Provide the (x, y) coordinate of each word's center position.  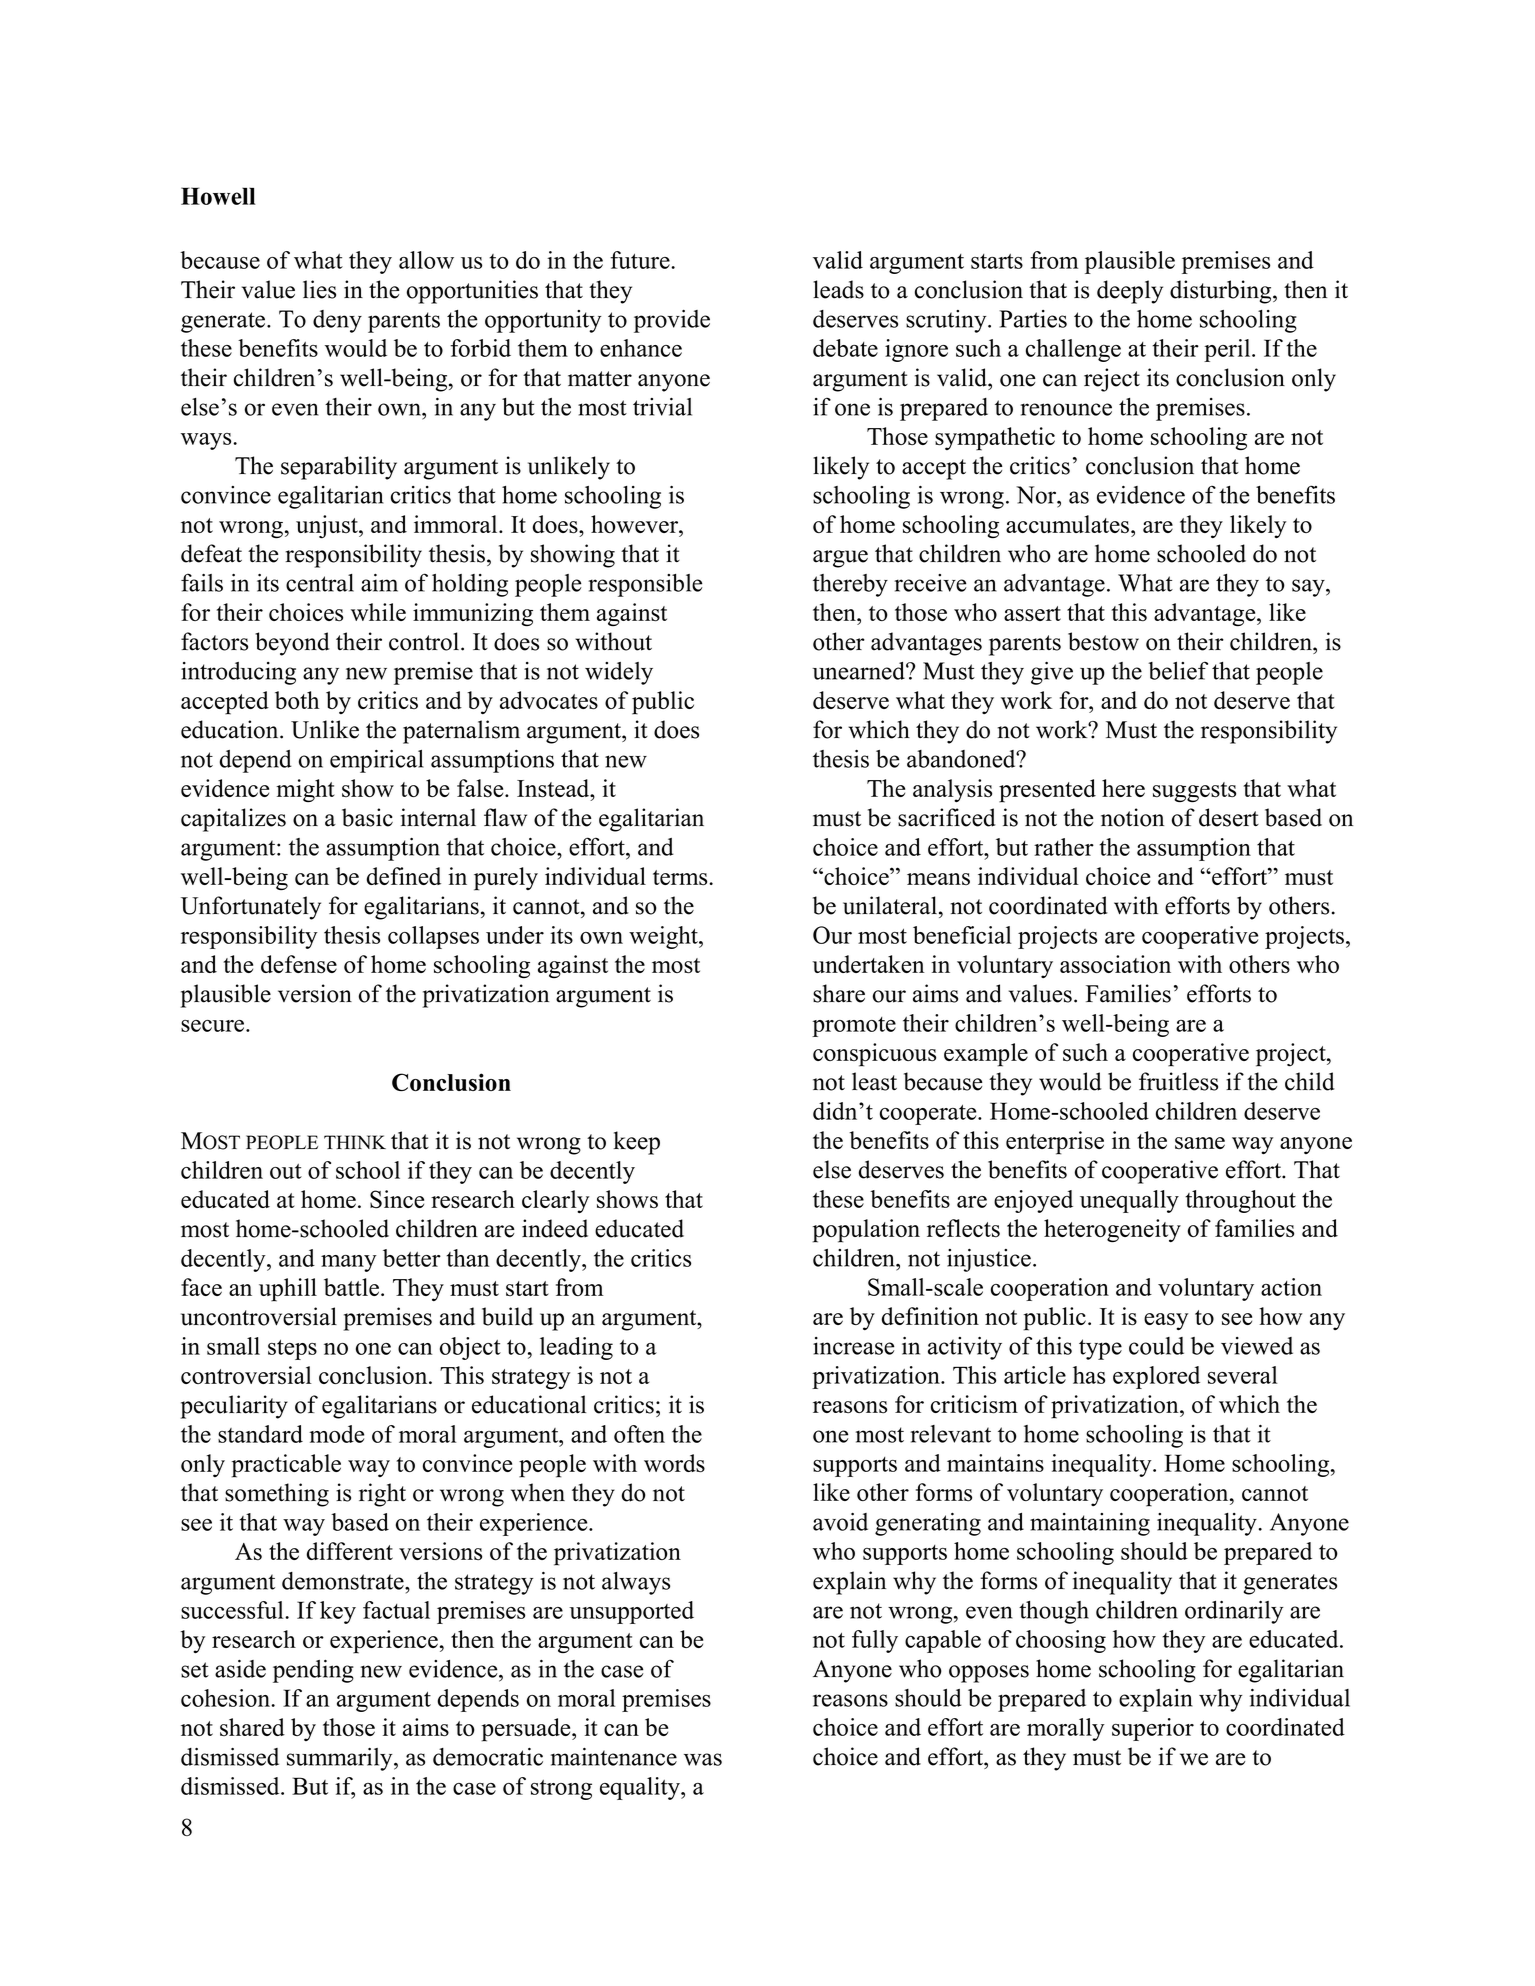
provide (672, 321)
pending (313, 1671)
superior (1153, 1729)
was (703, 1759)
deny (337, 321)
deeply (1130, 292)
